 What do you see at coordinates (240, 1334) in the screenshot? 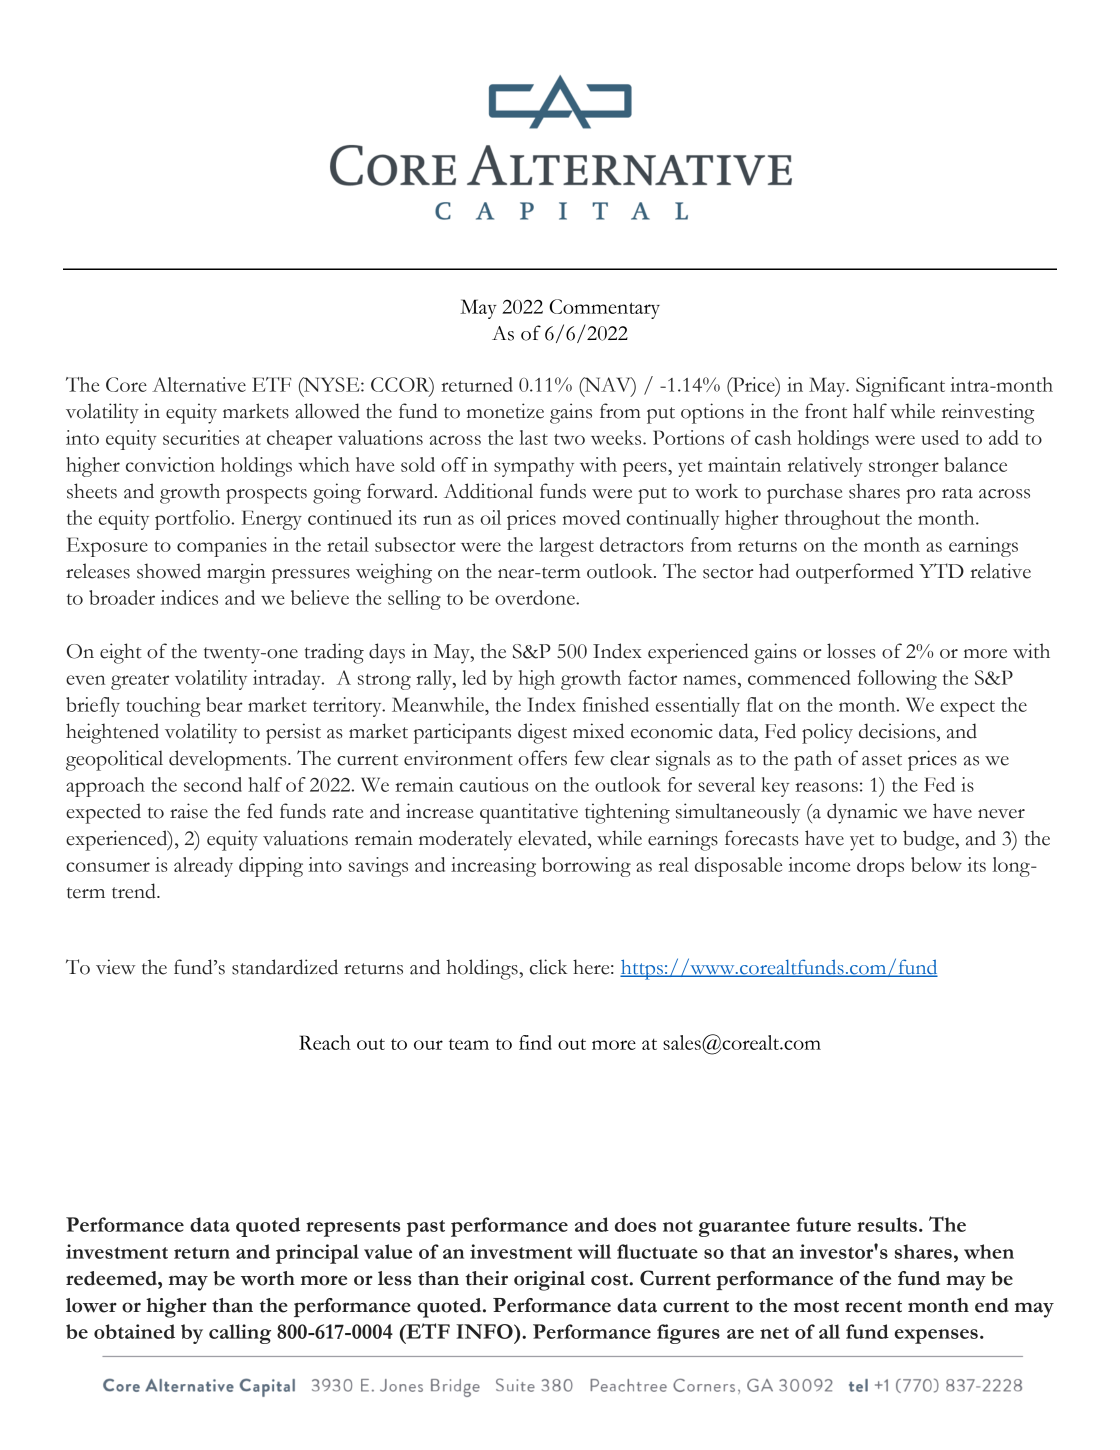
I see `calling` at bounding box center [240, 1334].
